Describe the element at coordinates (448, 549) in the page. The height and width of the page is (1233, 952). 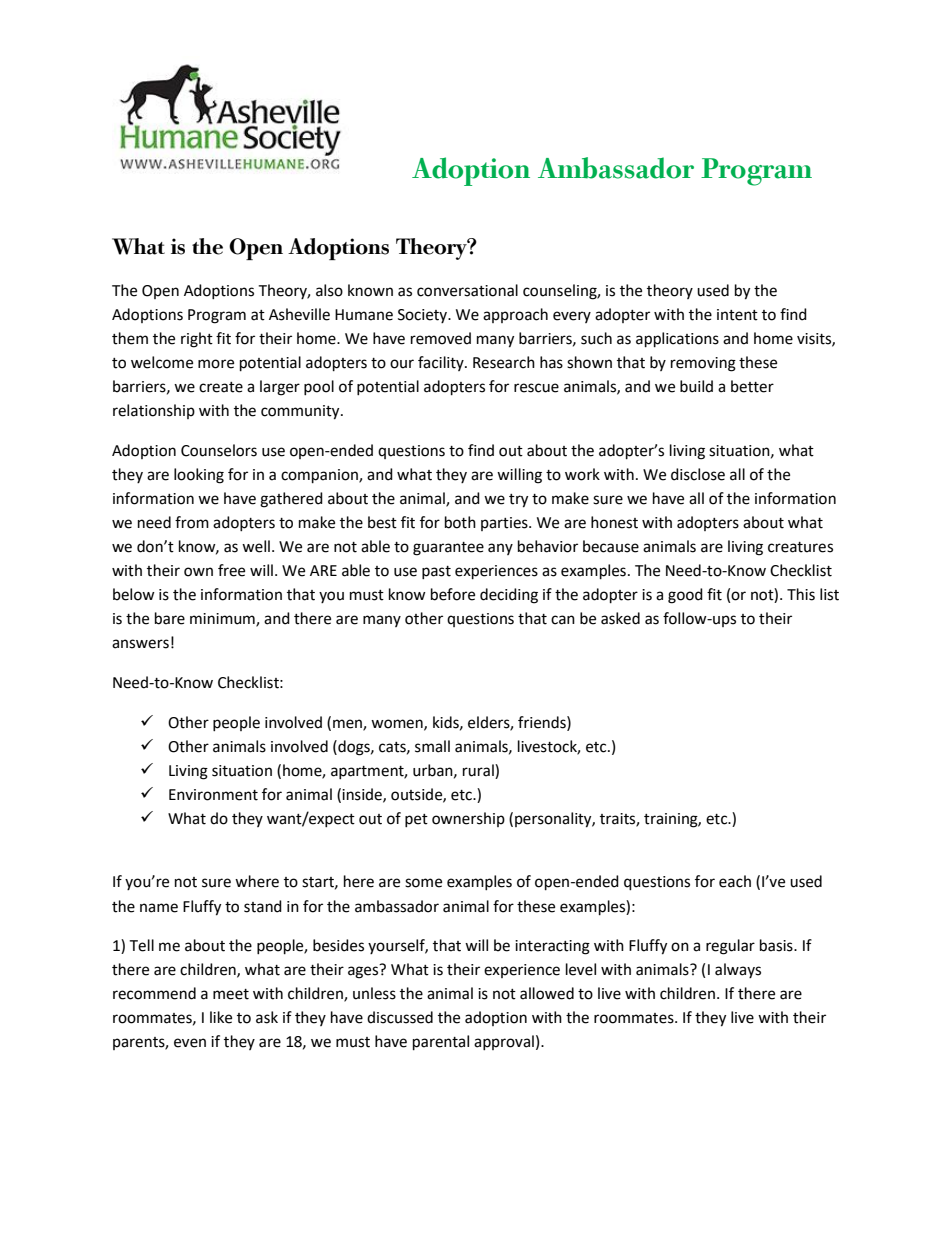
I see `guarantee` at that location.
